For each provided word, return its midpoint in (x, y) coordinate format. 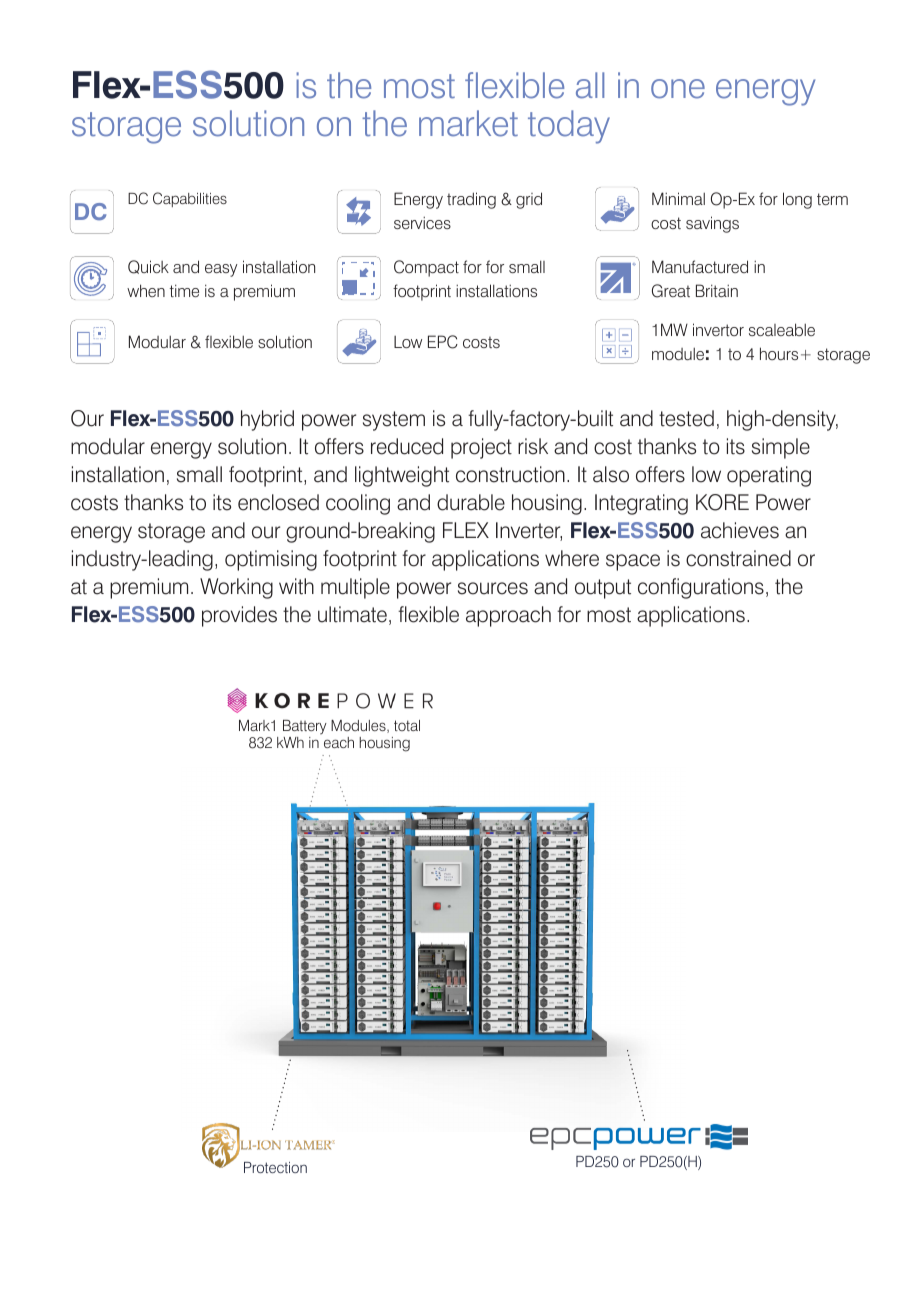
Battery (305, 727)
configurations (701, 588)
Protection (275, 1167)
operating (769, 476)
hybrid (267, 420)
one (678, 89)
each (339, 742)
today (569, 127)
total (407, 725)
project (481, 448)
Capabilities (190, 199)
